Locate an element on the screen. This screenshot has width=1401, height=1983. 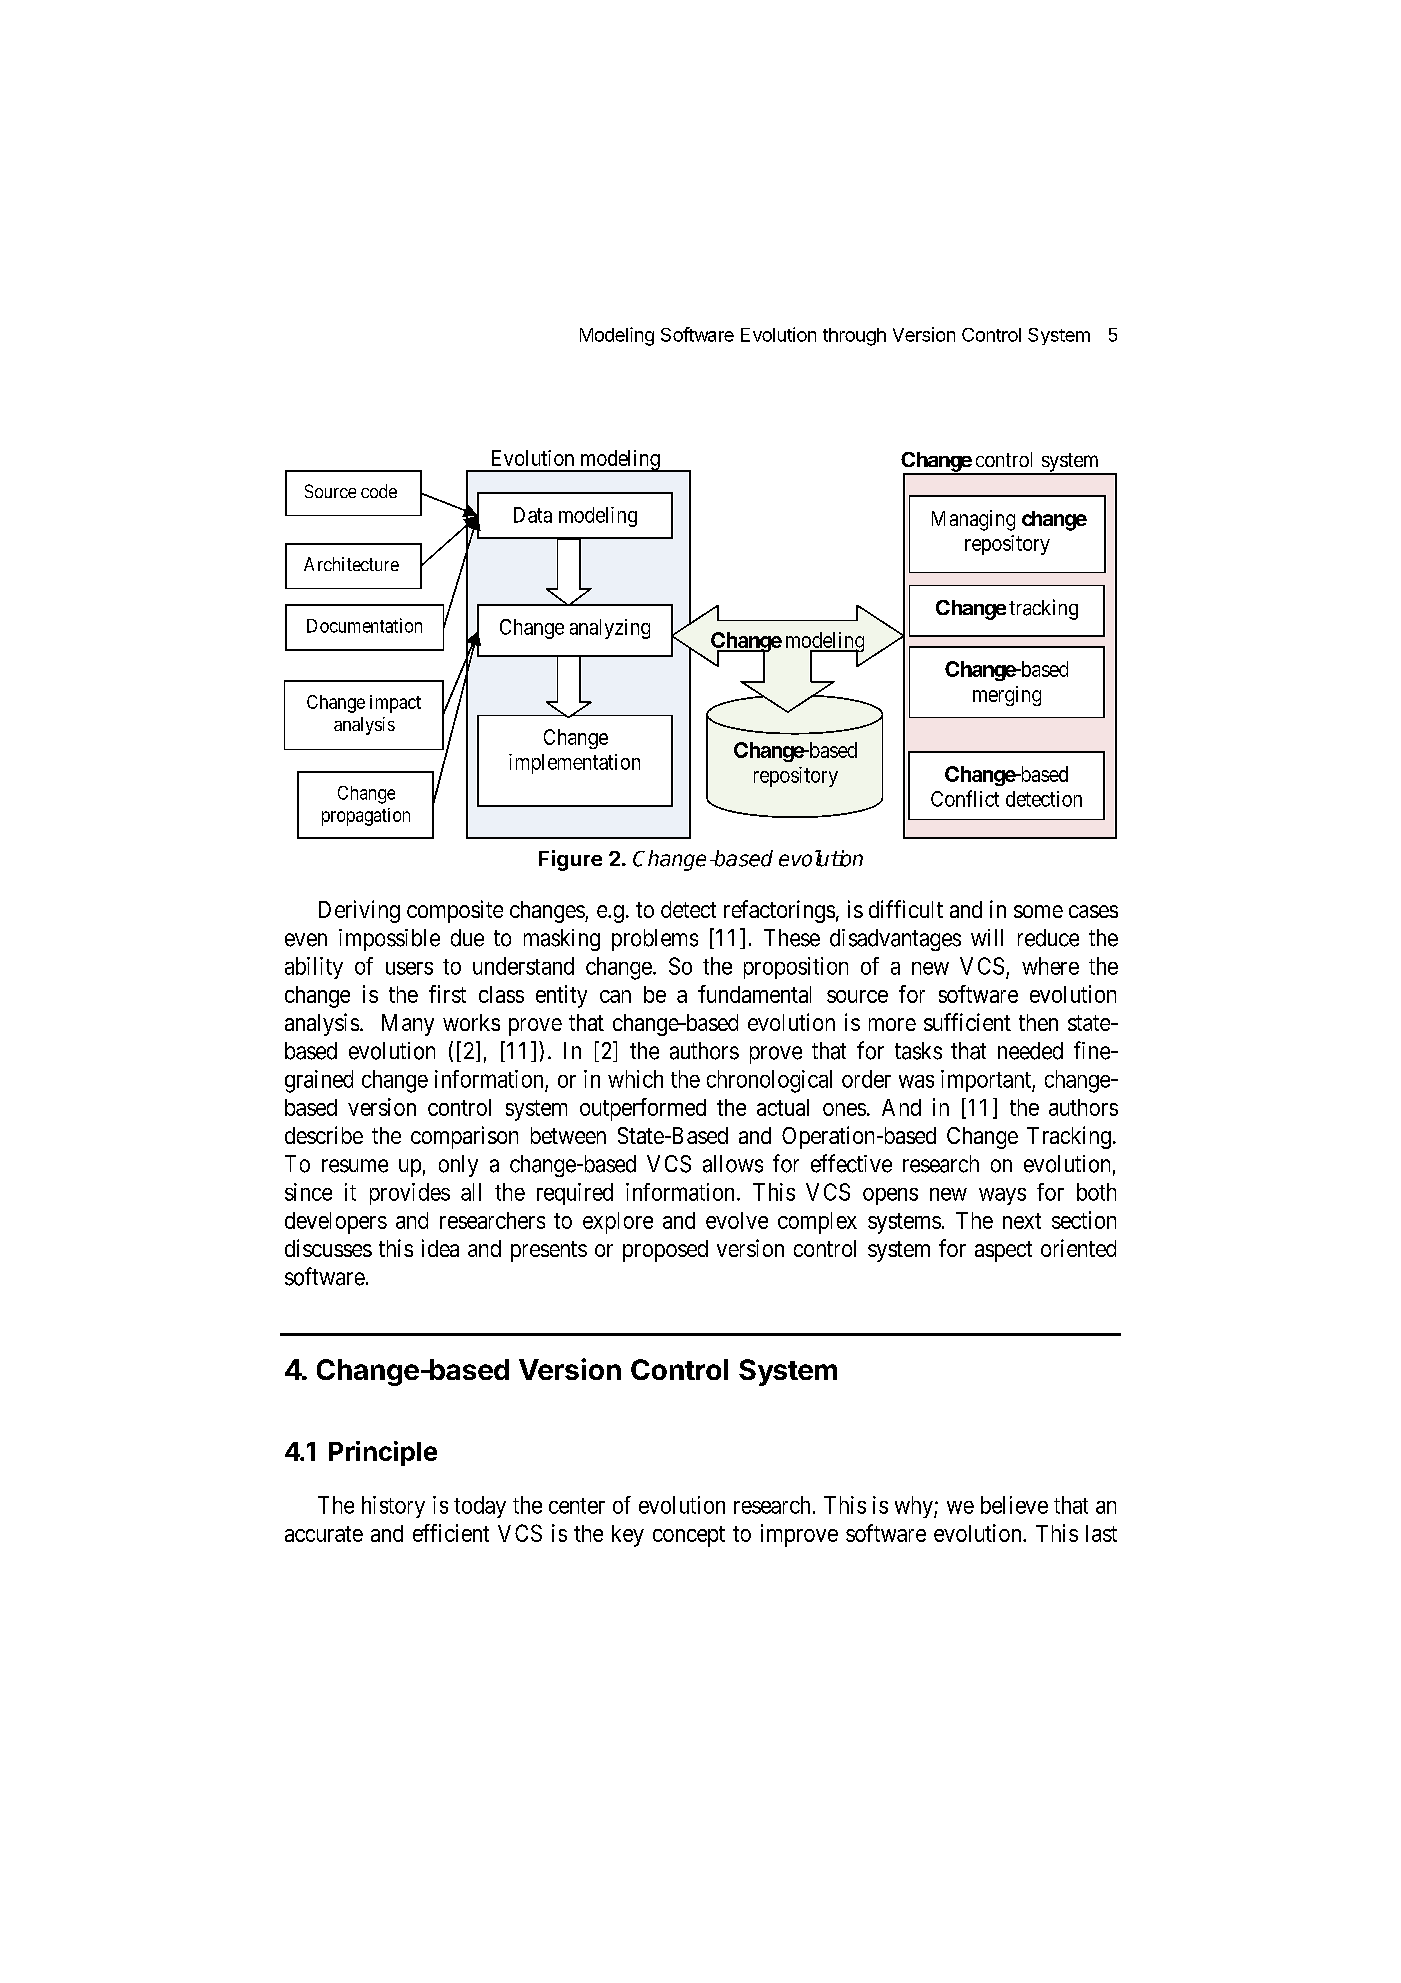
history is located at coordinates (393, 1507).
